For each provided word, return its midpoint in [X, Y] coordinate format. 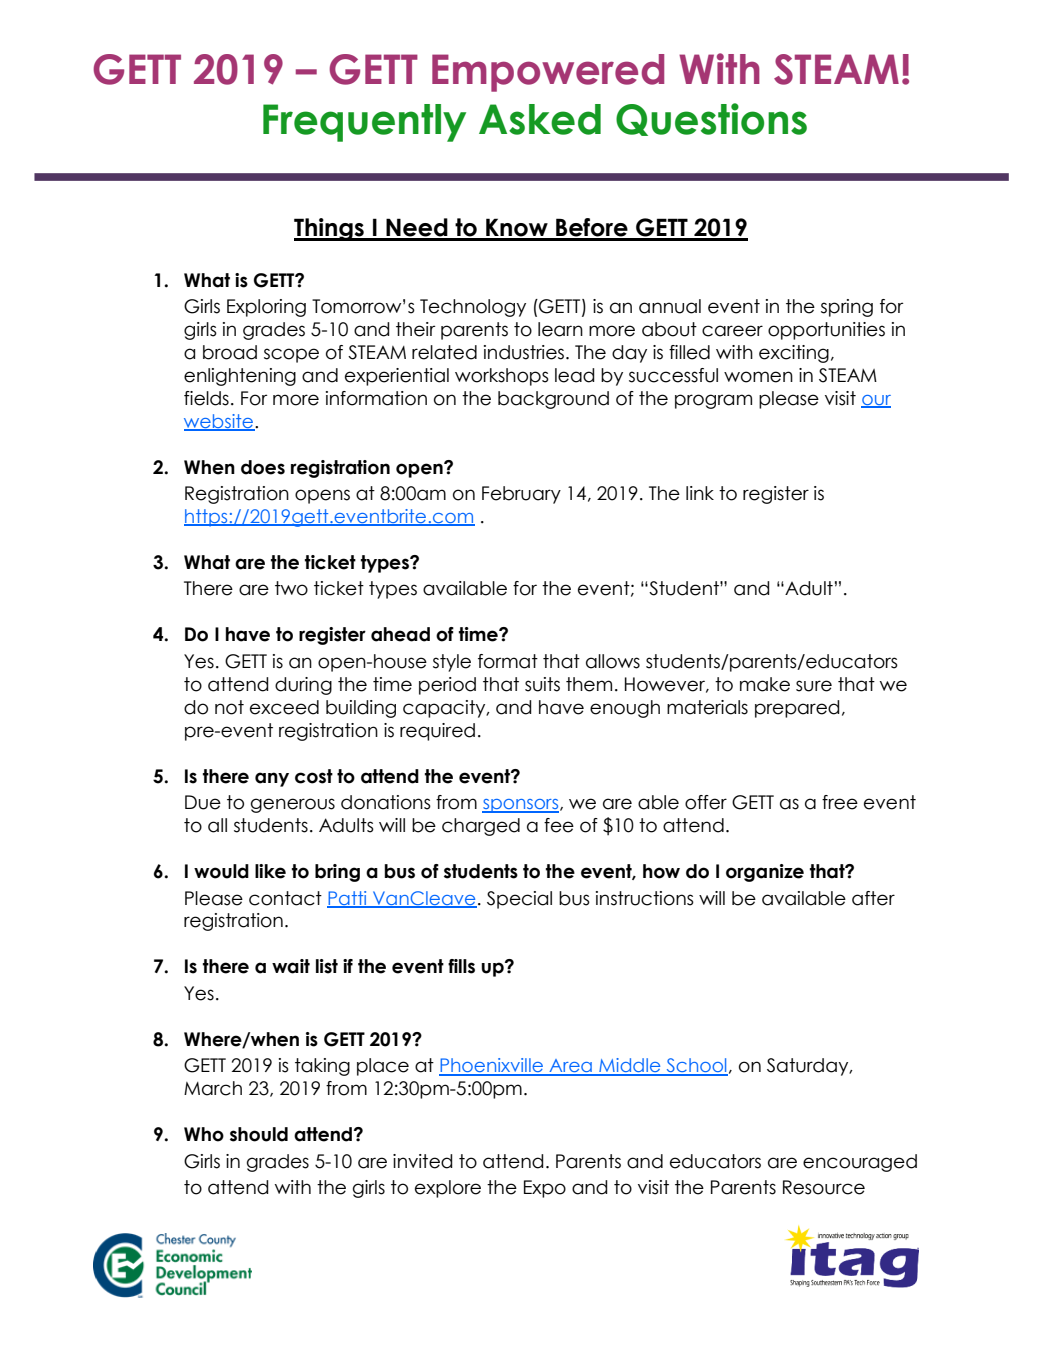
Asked [540, 119]
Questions [711, 119]
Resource [824, 1187]
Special [519, 900]
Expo [545, 1189]
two [291, 588]
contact [285, 898]
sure [814, 686]
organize [765, 873]
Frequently [364, 123]
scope [291, 355]
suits [542, 684]
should [259, 1134]
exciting [794, 354]
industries [525, 352]
